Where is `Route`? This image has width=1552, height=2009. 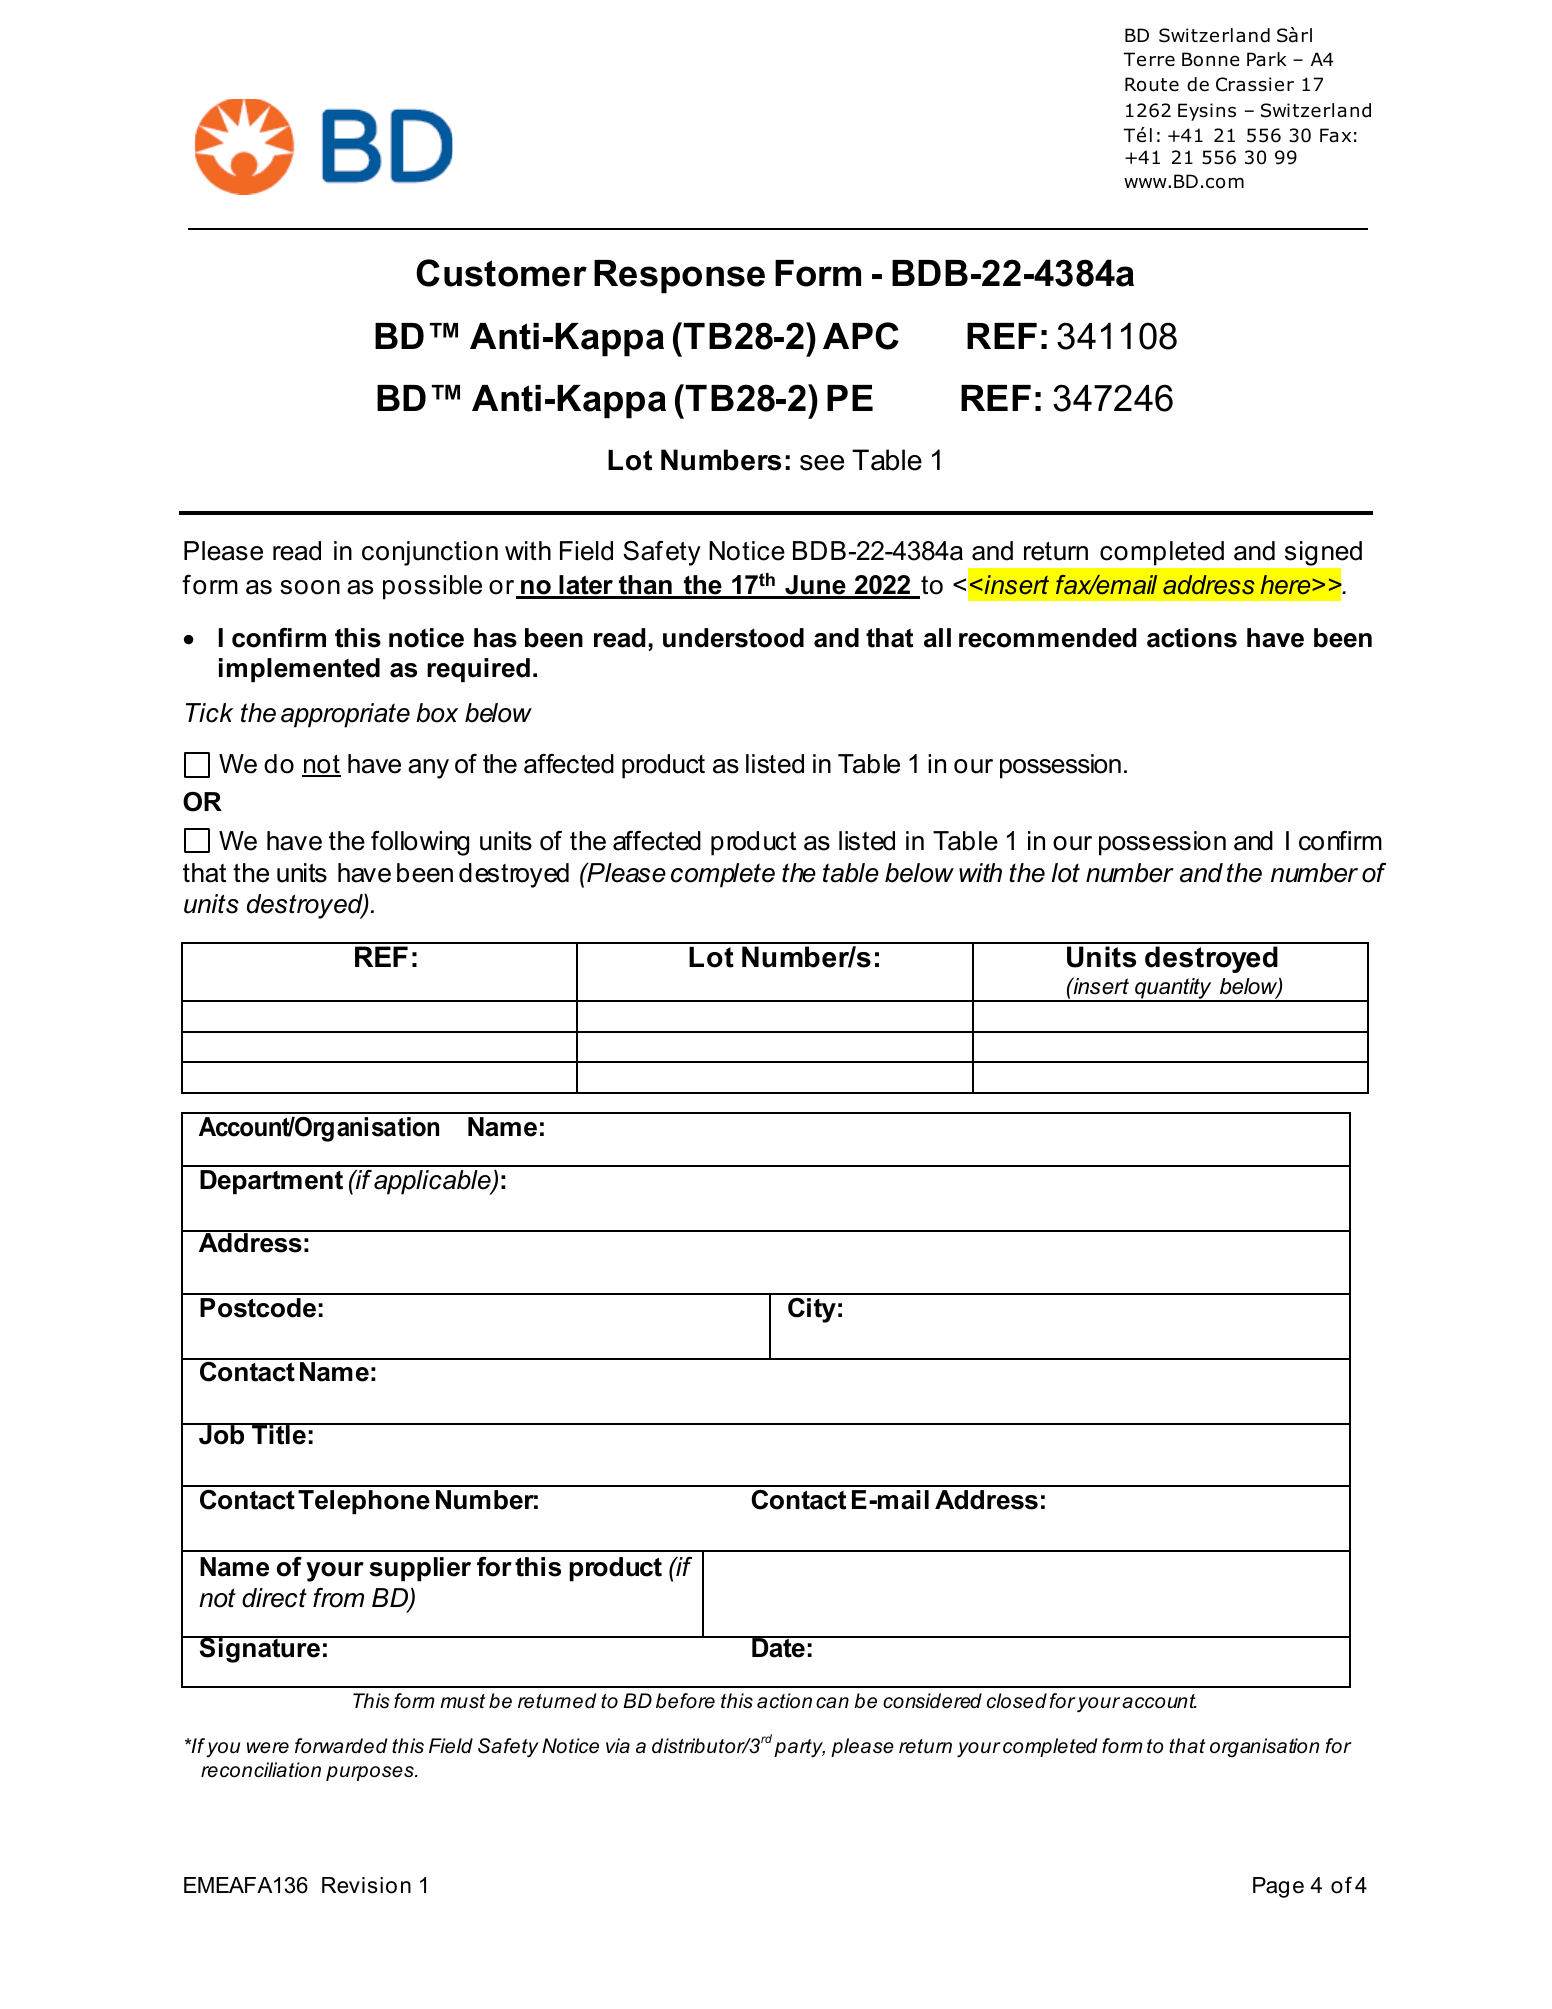
Route is located at coordinates (1152, 84).
